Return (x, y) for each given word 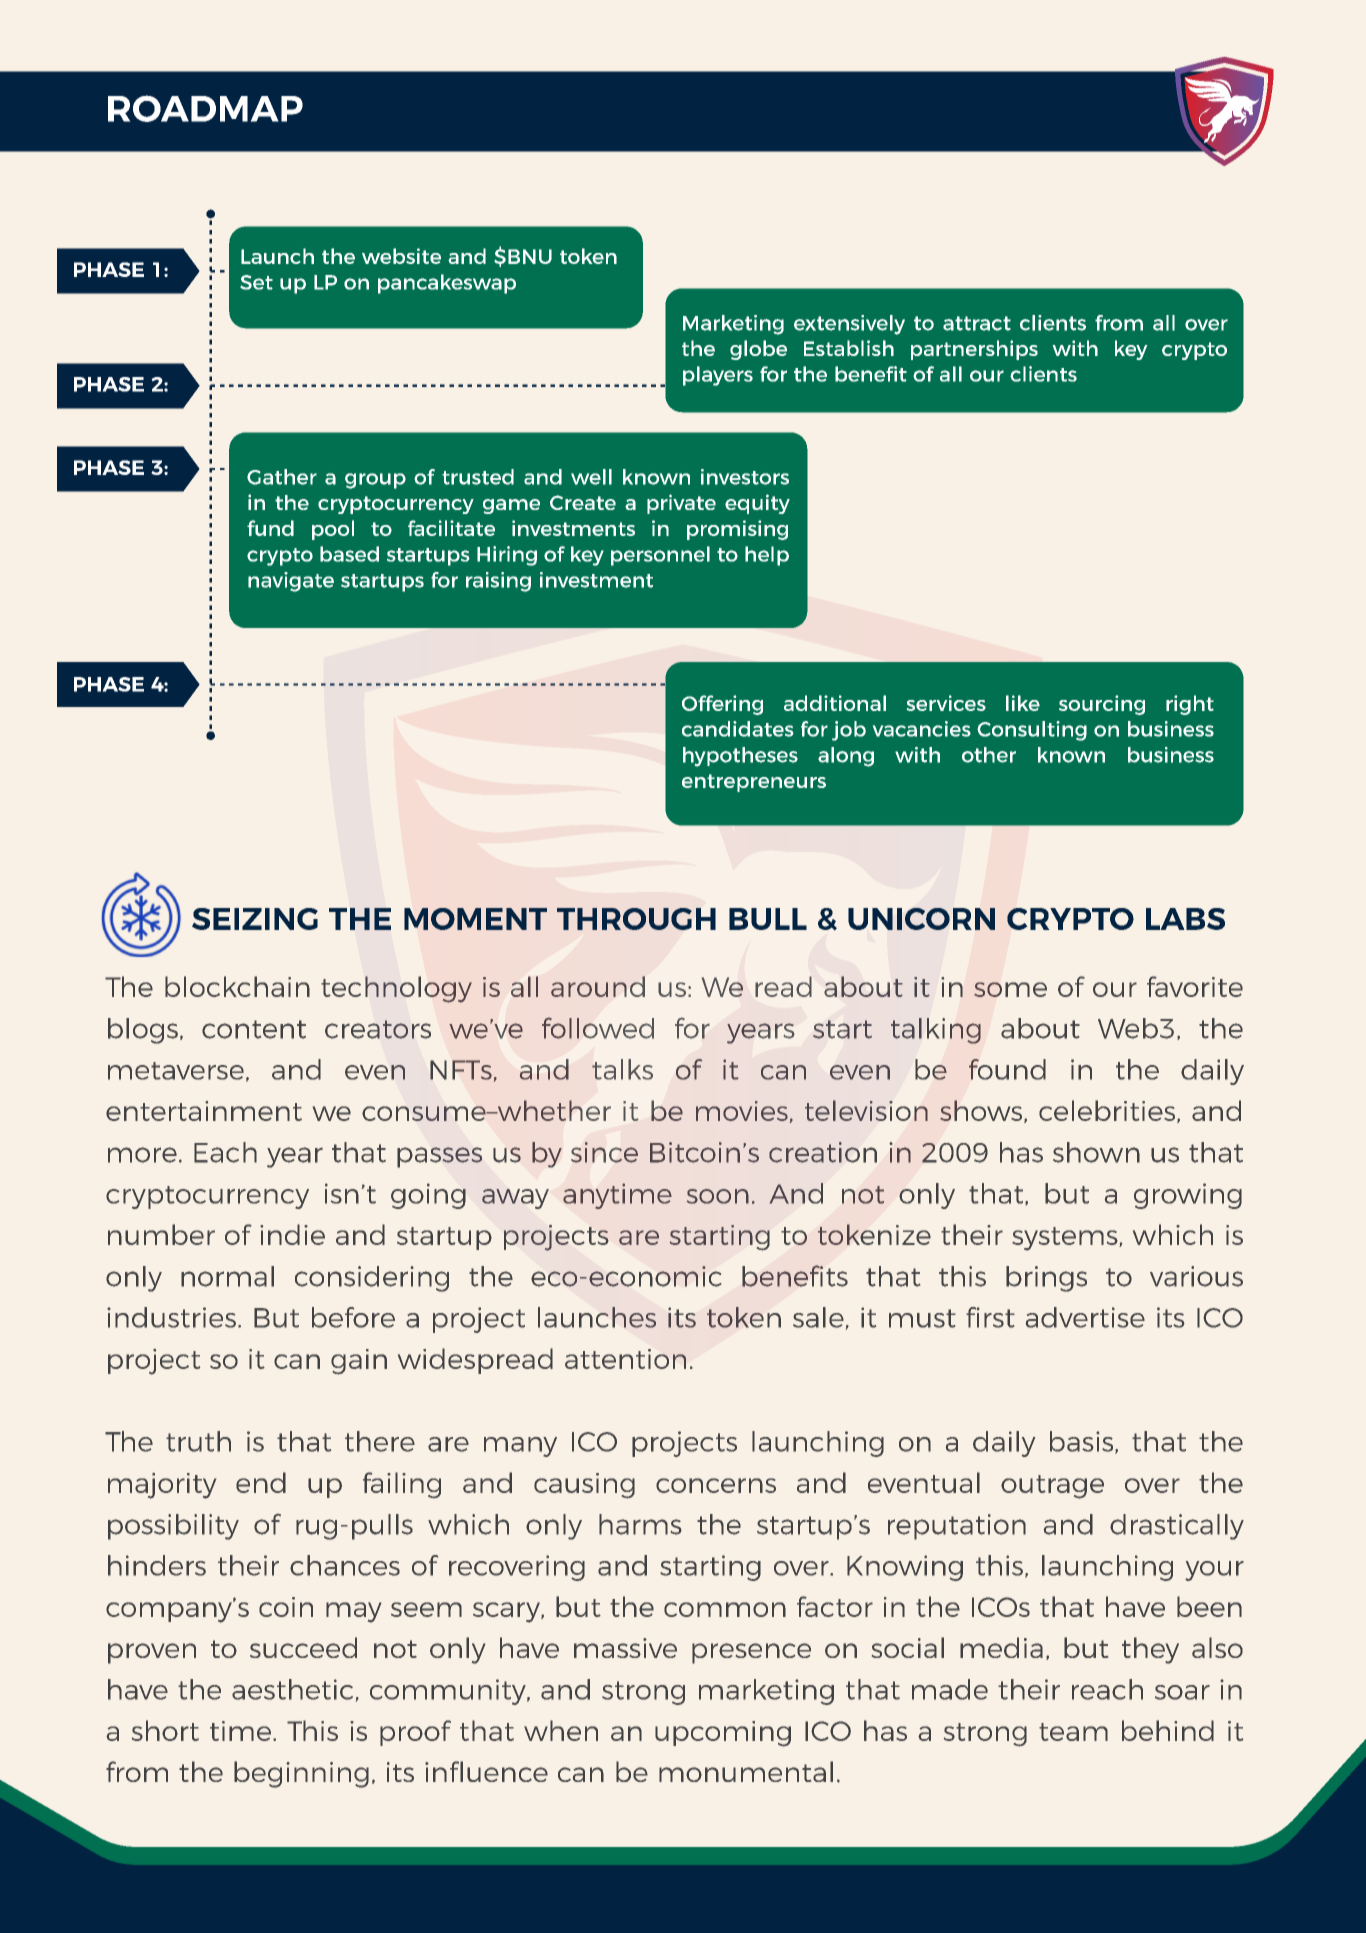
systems (1066, 1239)
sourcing (1102, 705)
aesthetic (292, 1689)
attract (977, 323)
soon (718, 1196)
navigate (291, 582)
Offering (722, 705)
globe (758, 350)
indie (292, 1234)
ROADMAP (205, 108)
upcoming (723, 1734)
